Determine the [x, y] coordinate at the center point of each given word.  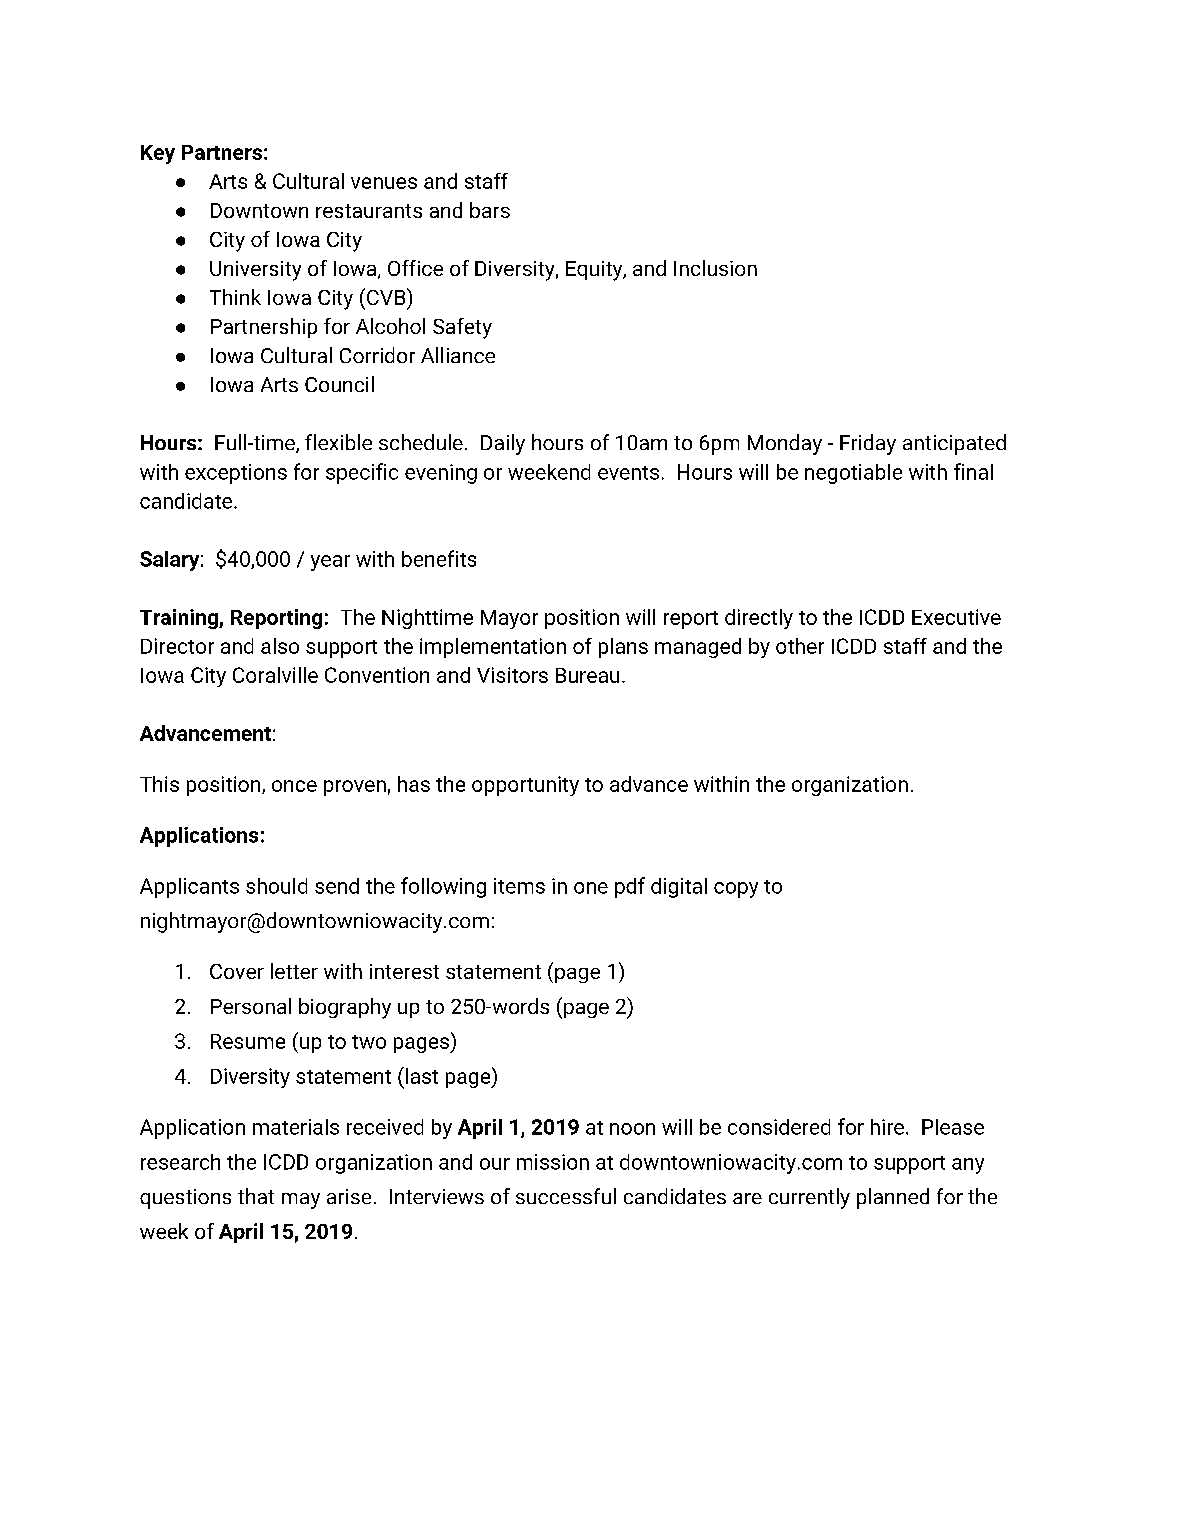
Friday [868, 444]
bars [490, 210]
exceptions [236, 474]
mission [553, 1162]
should [276, 886]
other [800, 646]
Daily [503, 444]
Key [158, 154]
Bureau [587, 675]
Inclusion [715, 268]
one [591, 888]
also [280, 646]
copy [736, 890]
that [256, 1196]
